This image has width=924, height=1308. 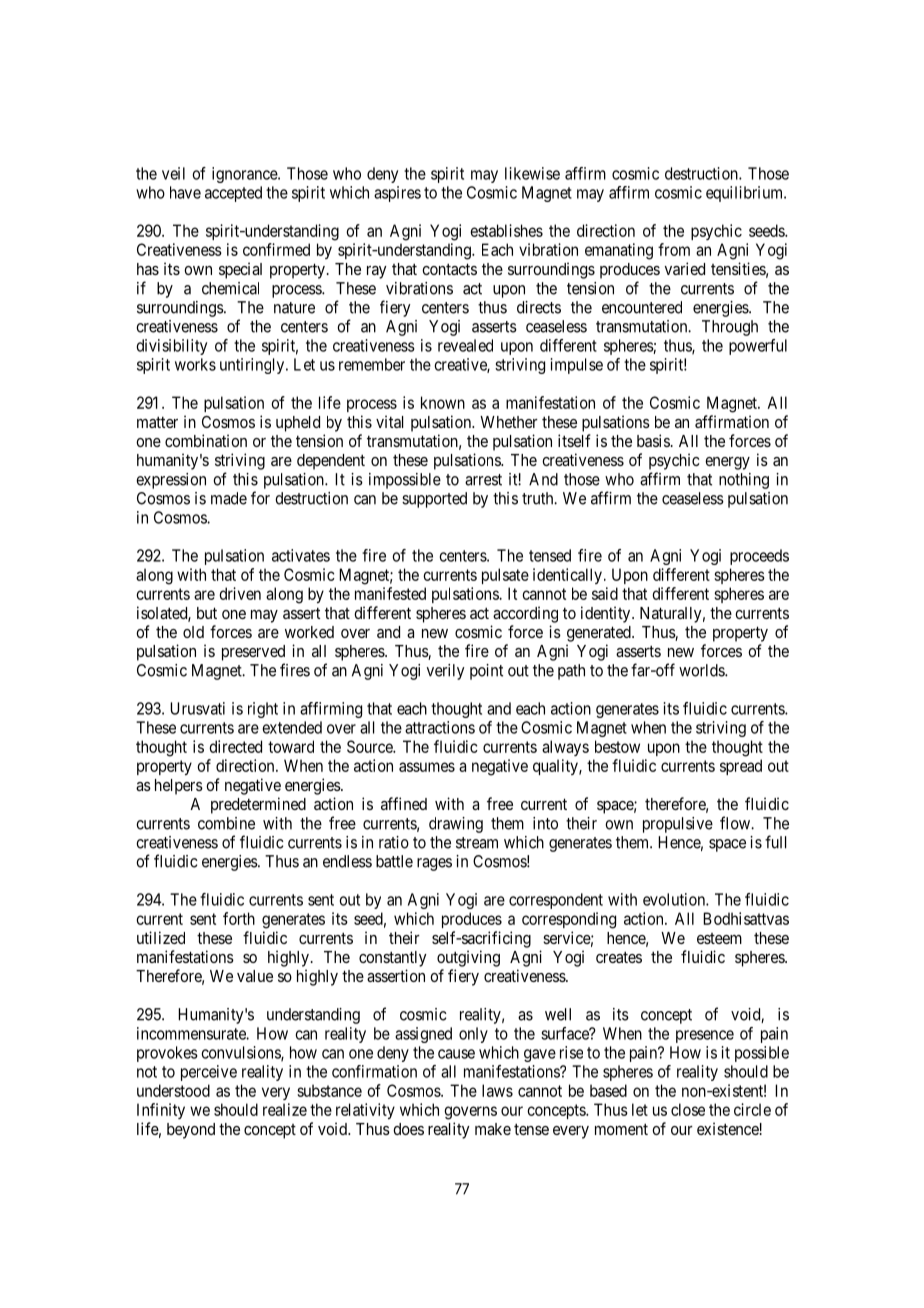 I want to click on untiringly, so click(x=252, y=366).
